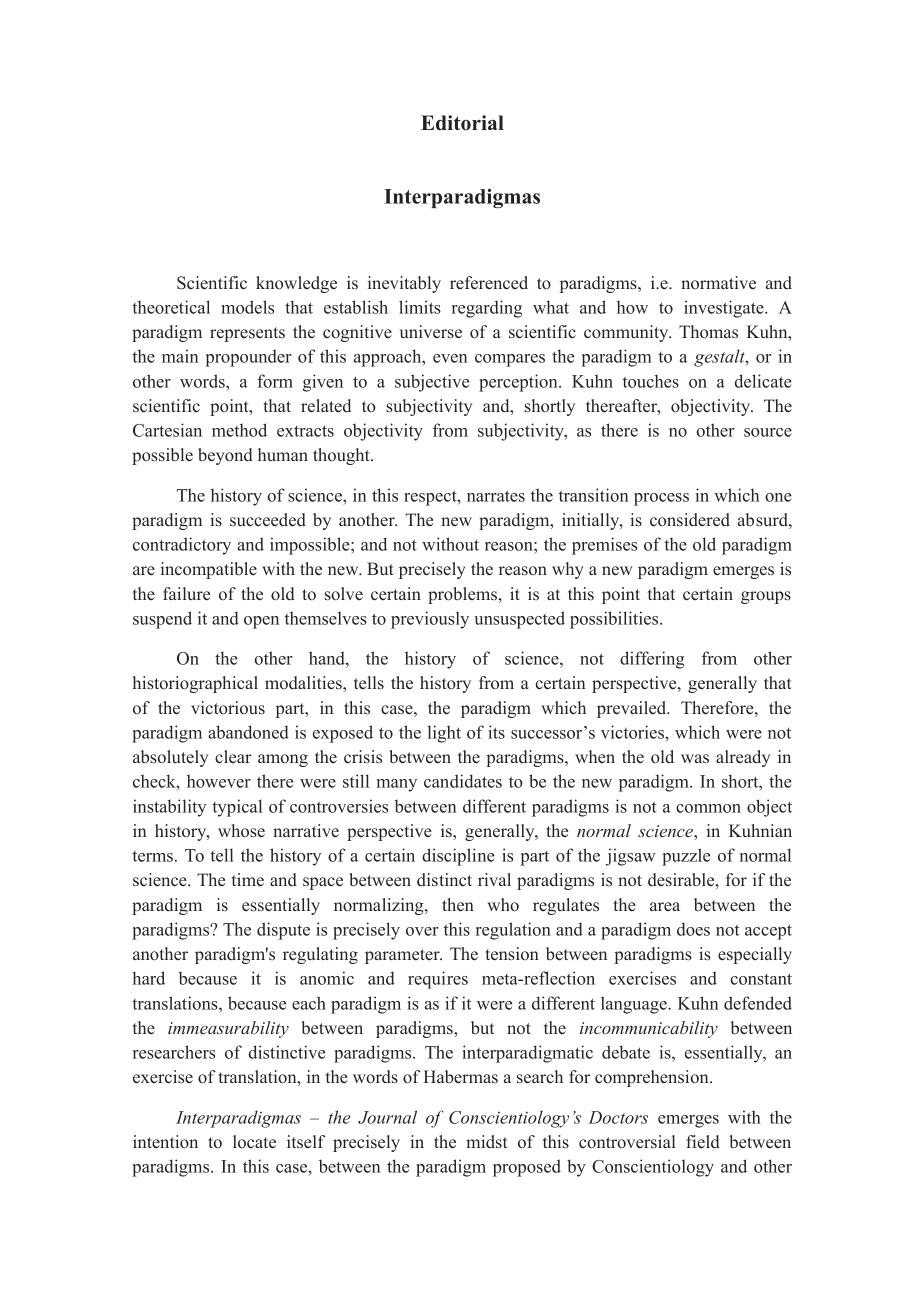 This page has width=924, height=1308. I want to click on then, so click(458, 905).
